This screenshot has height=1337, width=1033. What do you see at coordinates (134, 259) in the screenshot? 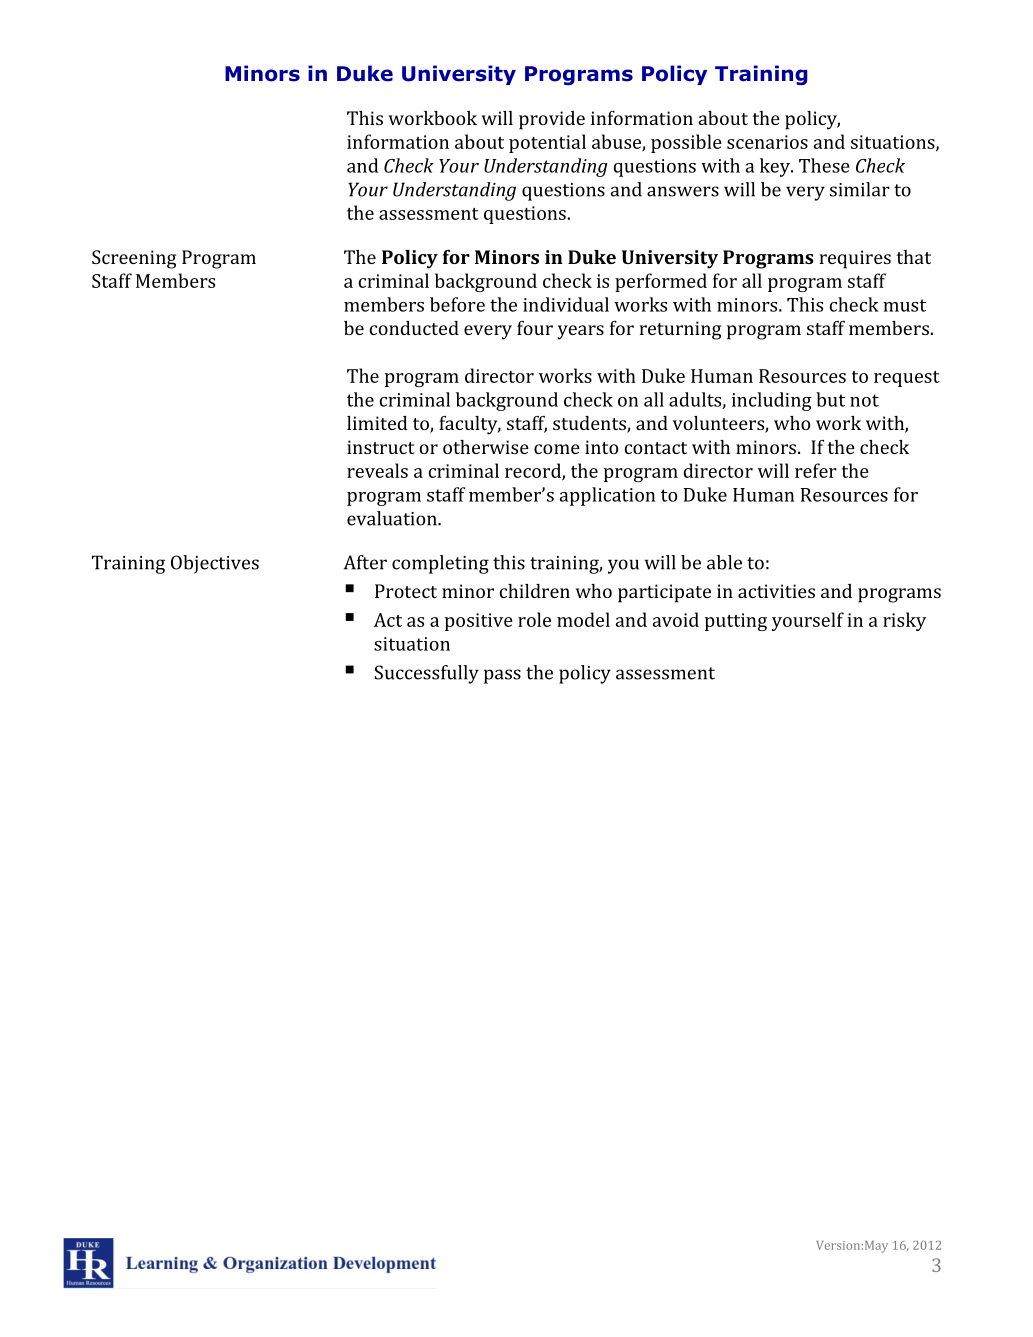
I see `Screening` at bounding box center [134, 259].
